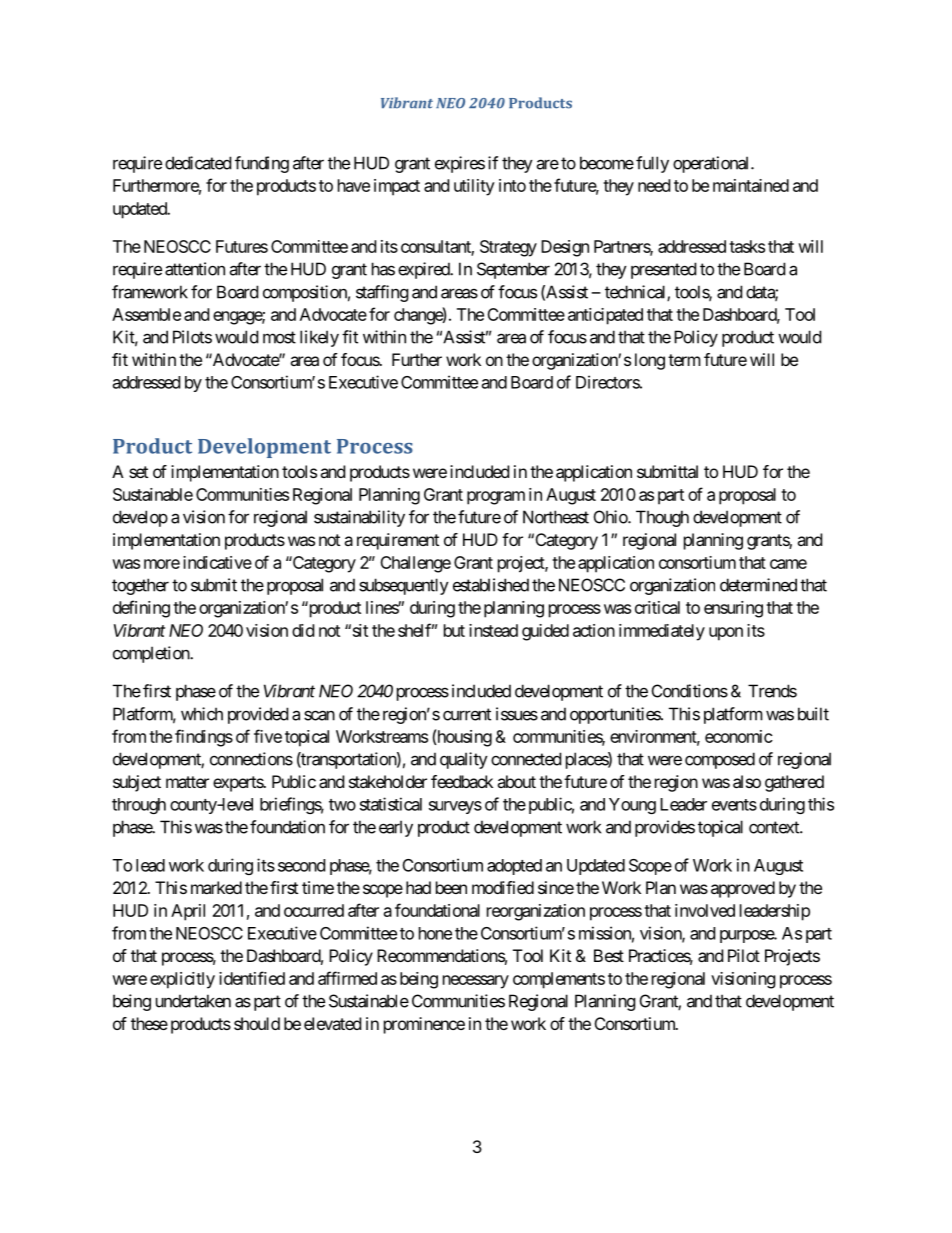 The height and width of the screenshot is (1233, 952). Describe the element at coordinates (733, 609) in the screenshot. I see `ensuring` at that location.
